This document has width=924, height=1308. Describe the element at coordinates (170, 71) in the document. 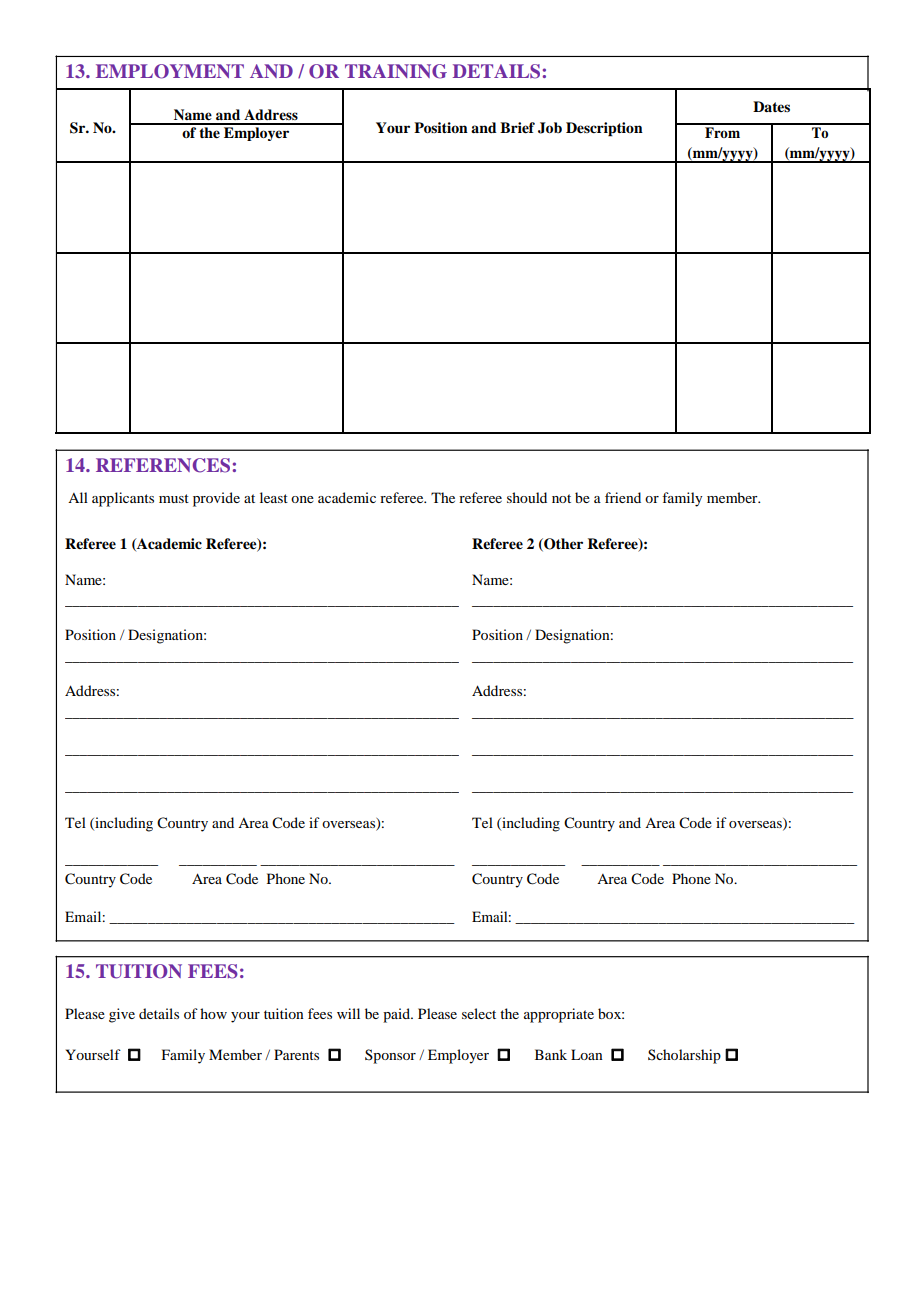

I see `EMPLOYMENT` at that location.
